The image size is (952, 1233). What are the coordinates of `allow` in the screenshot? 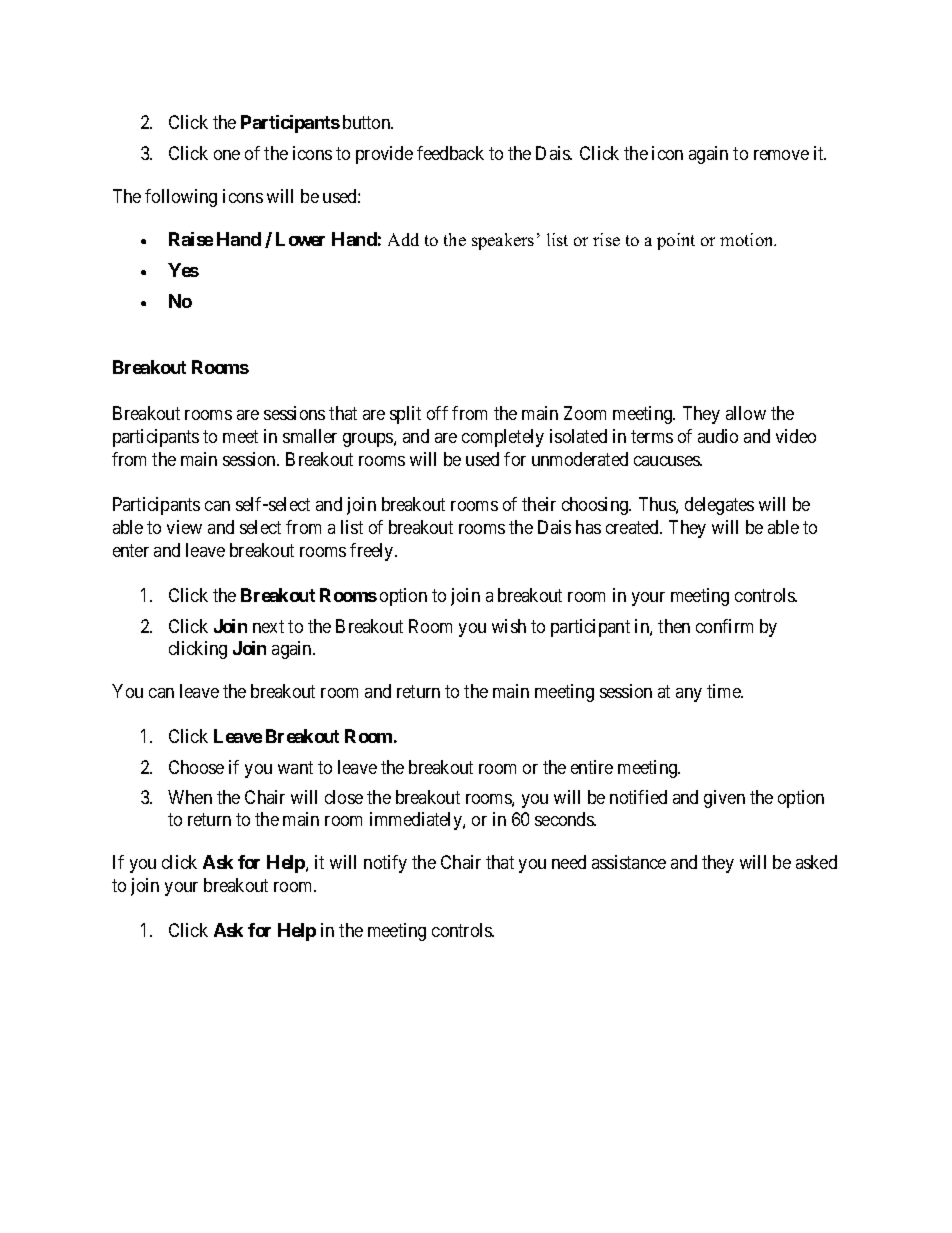 It's located at (746, 413).
